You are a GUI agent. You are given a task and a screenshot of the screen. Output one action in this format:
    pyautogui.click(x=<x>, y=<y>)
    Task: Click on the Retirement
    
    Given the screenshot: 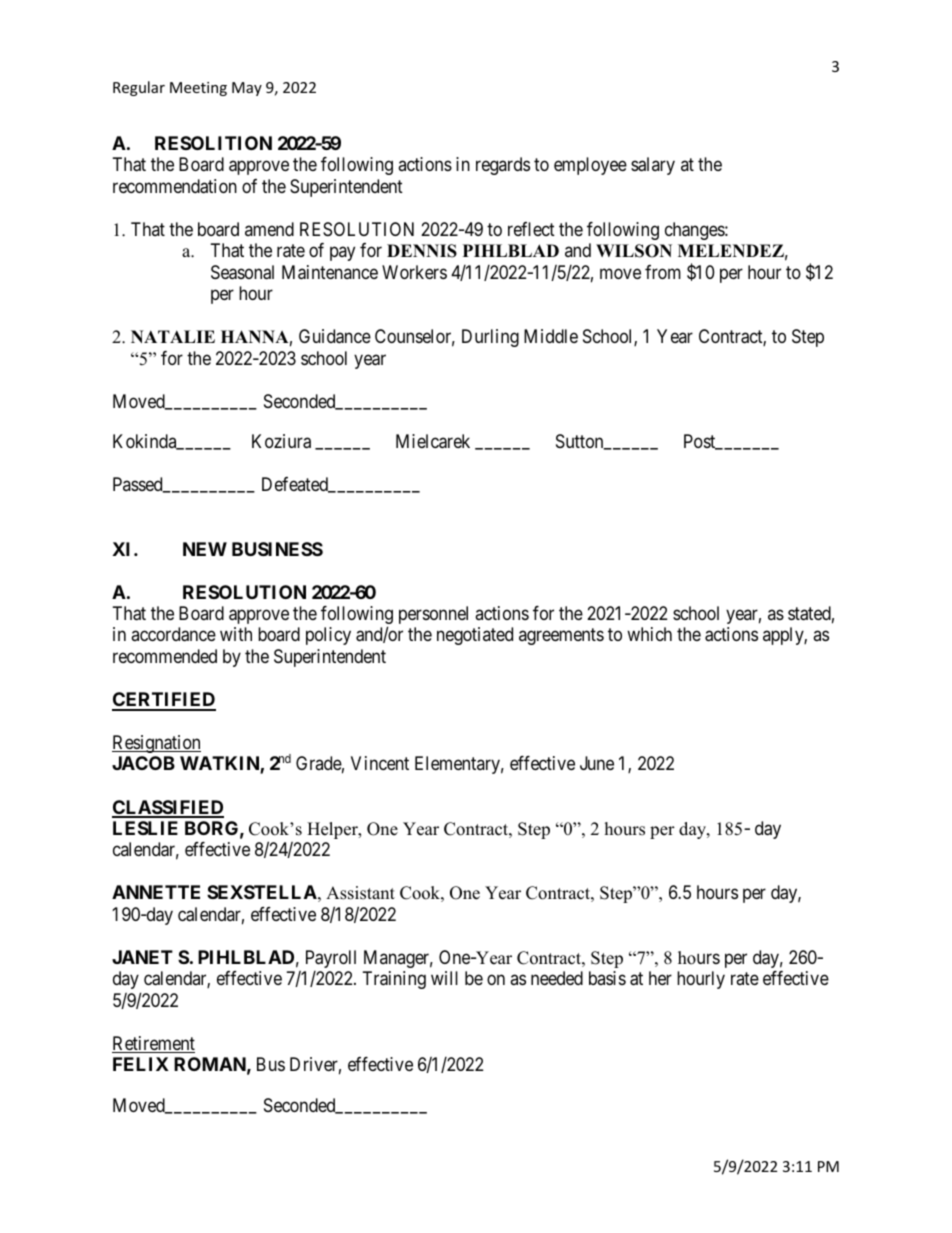 What is the action you would take?
    pyautogui.click(x=153, y=1044)
